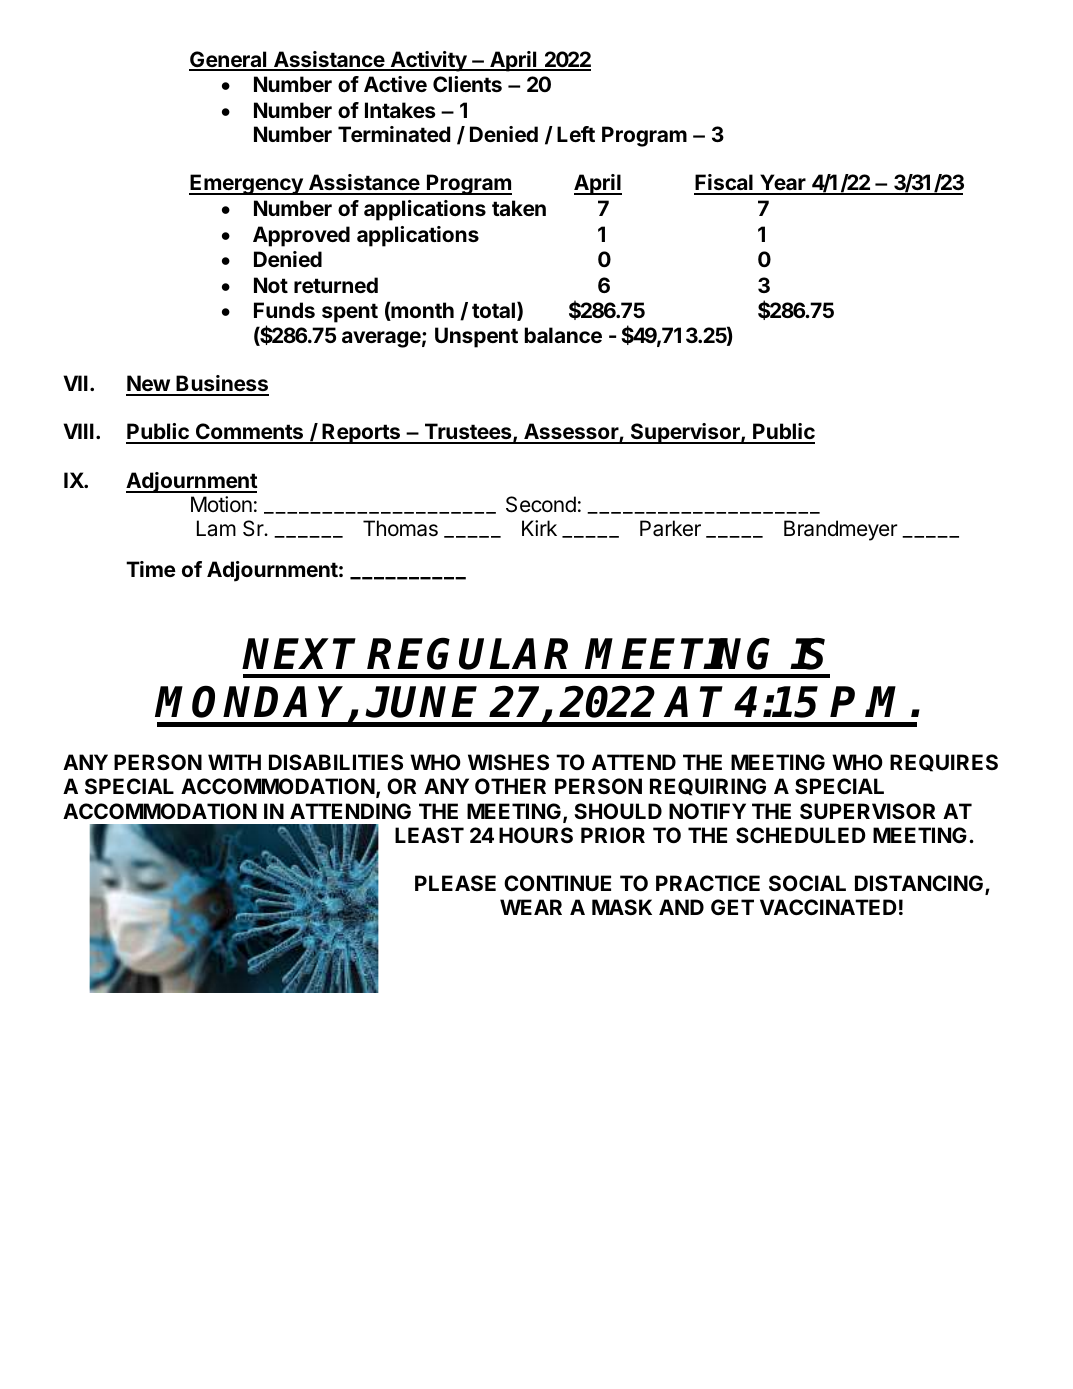 This screenshot has height=1389, width=1073. Describe the element at coordinates (783, 184) in the screenshot. I see `Year` at that location.
